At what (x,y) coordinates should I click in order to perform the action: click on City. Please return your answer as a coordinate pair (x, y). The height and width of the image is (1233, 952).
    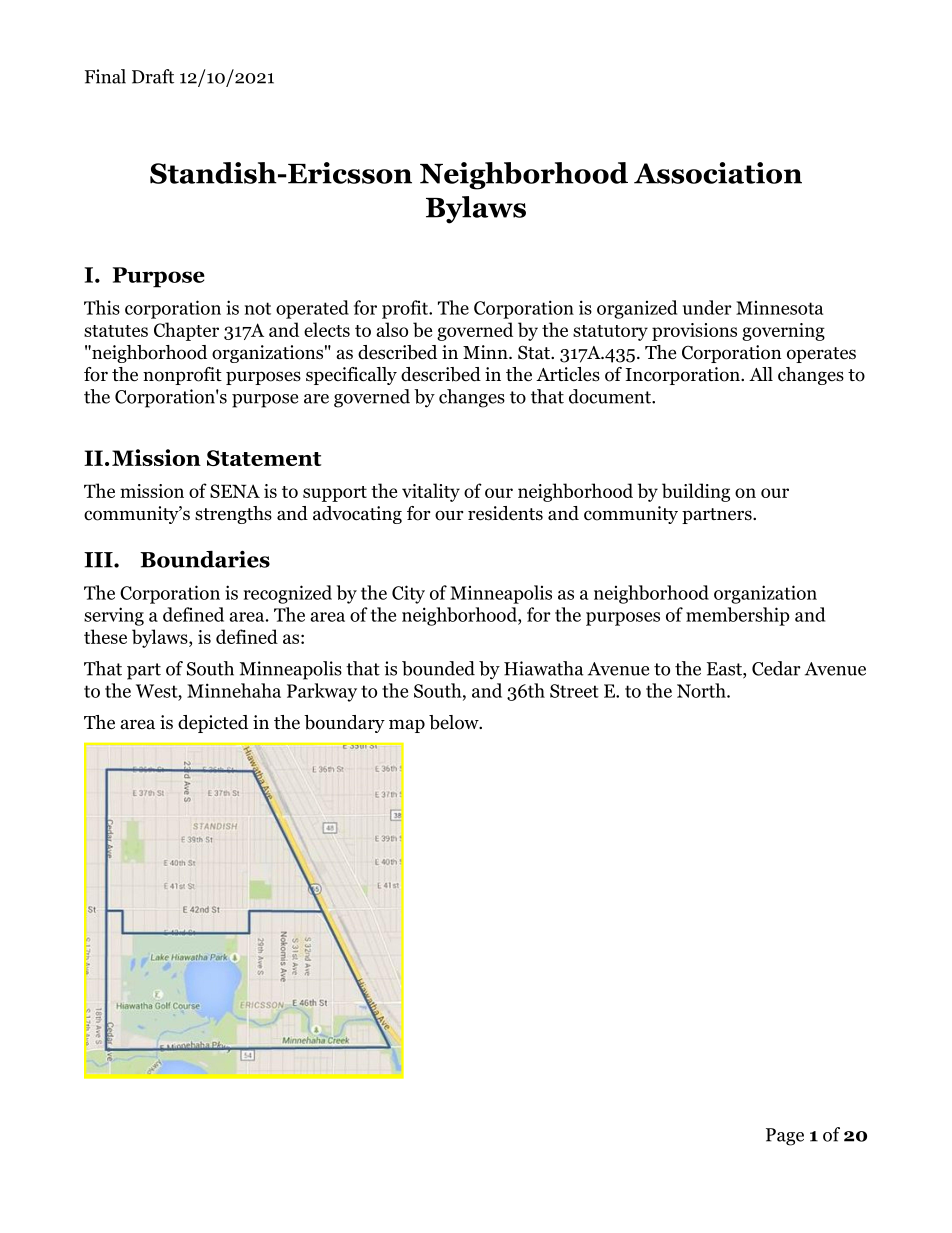
    Looking at the image, I should click on (408, 594).
